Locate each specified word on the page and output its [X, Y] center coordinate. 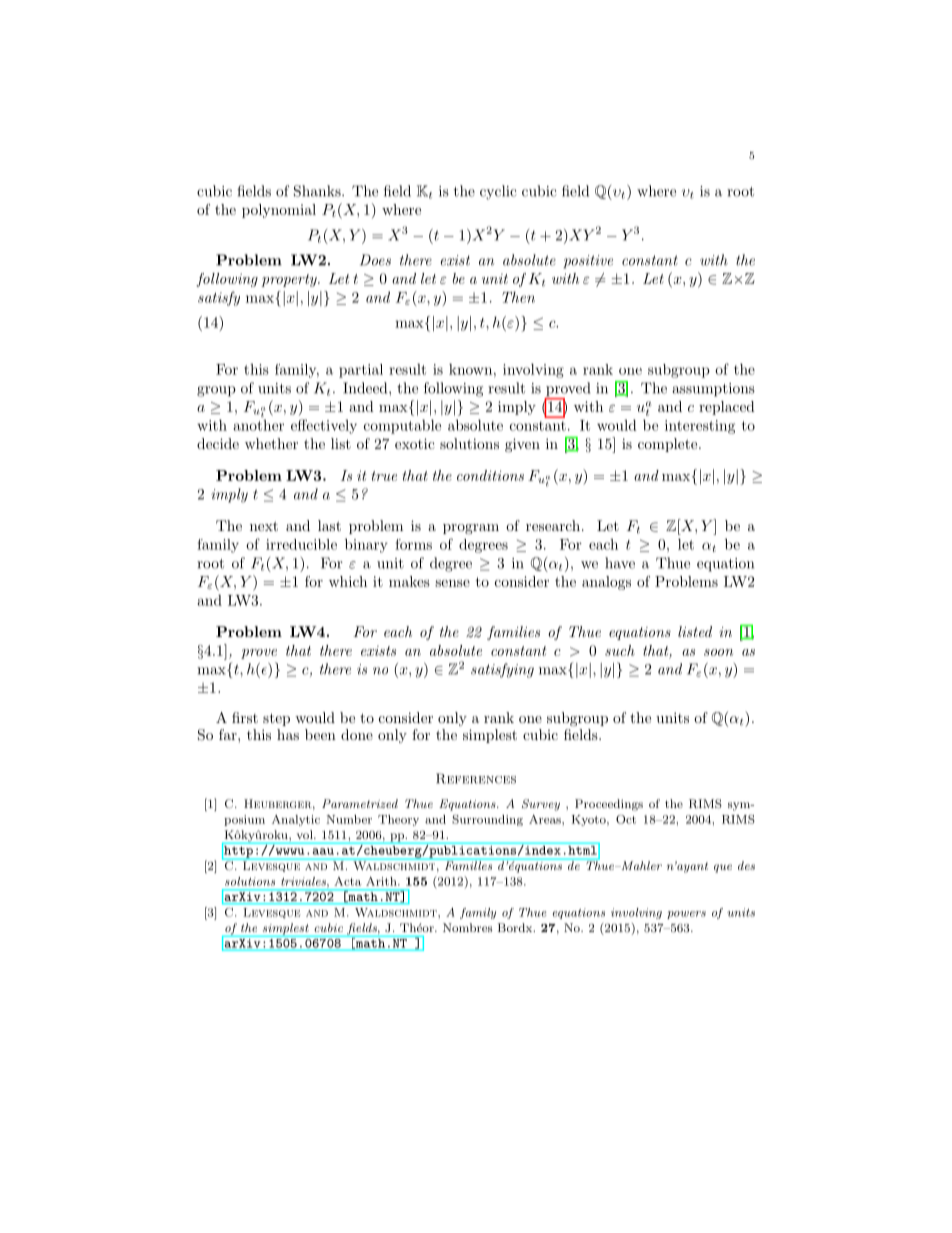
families [513, 633]
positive [588, 262]
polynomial [279, 211]
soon [718, 652]
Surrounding [487, 820]
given [522, 445]
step [276, 719]
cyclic [498, 192]
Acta [348, 881]
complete [669, 445]
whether [271, 443]
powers [686, 915]
